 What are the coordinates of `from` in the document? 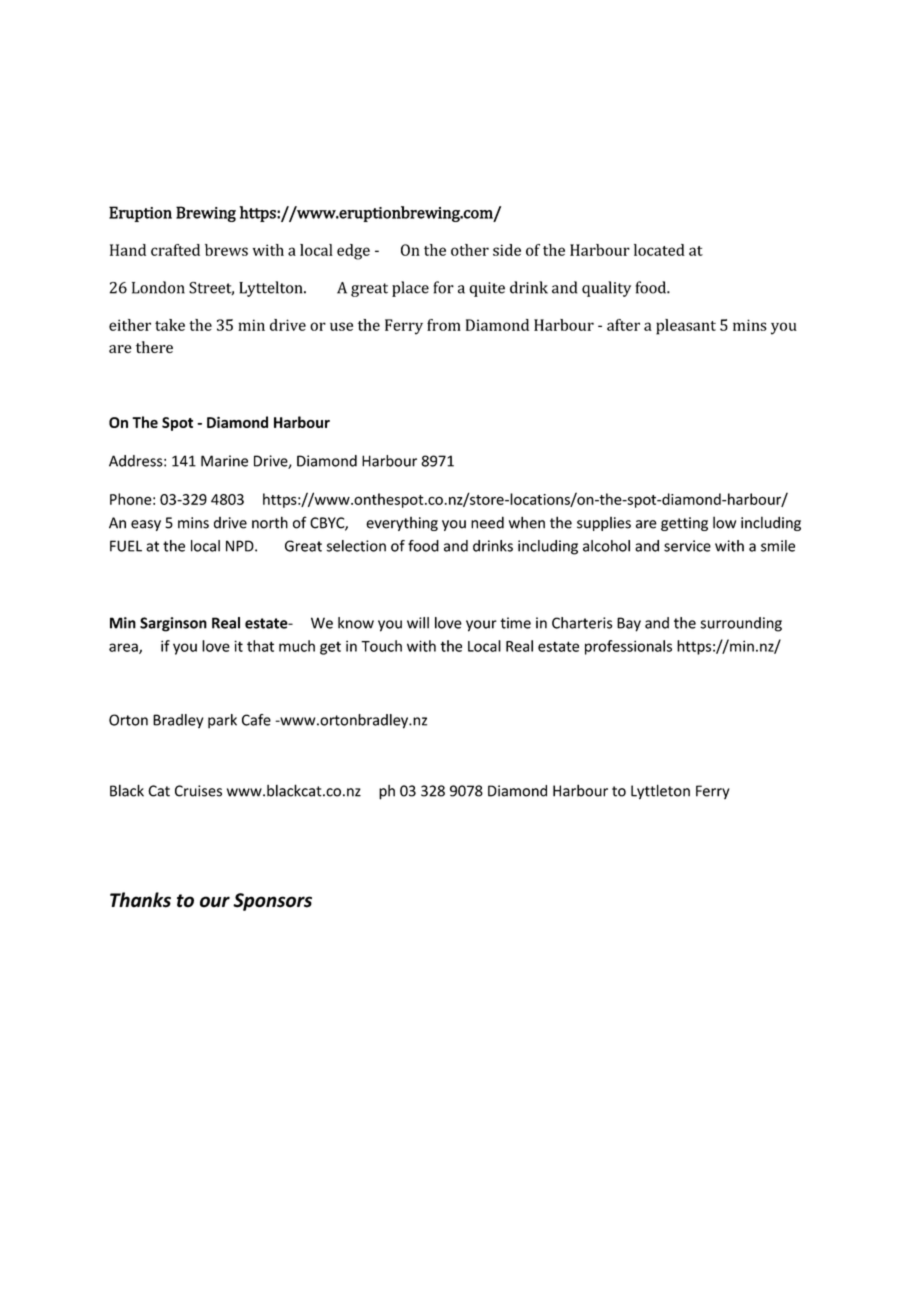 It's located at (444, 325).
